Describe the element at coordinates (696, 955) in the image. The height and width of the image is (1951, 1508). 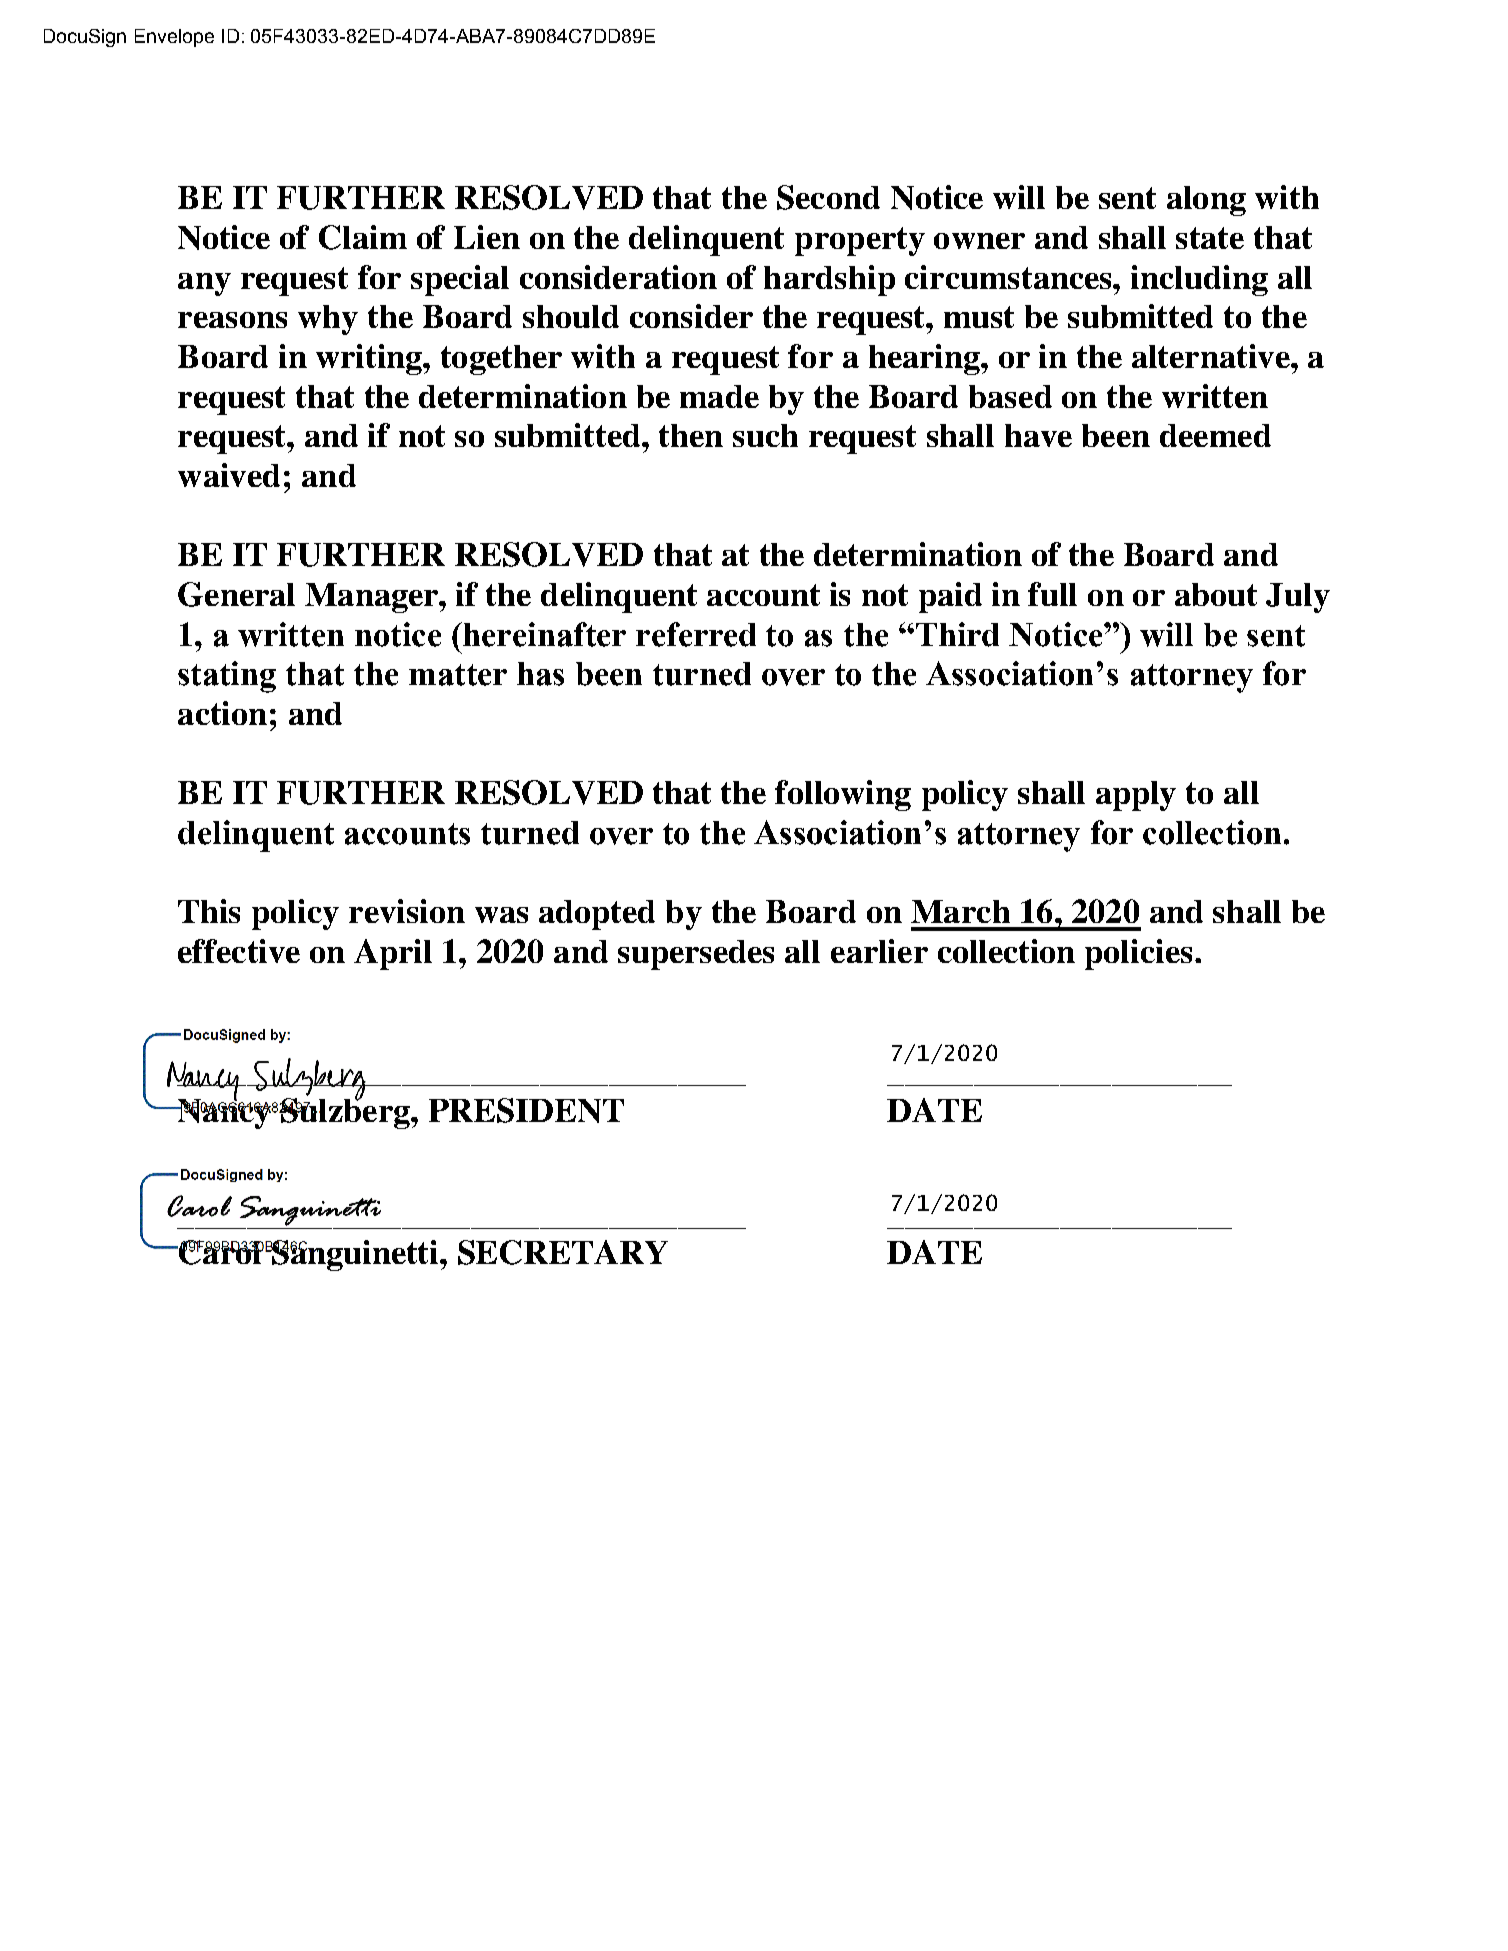
I see `supersedes` at that location.
